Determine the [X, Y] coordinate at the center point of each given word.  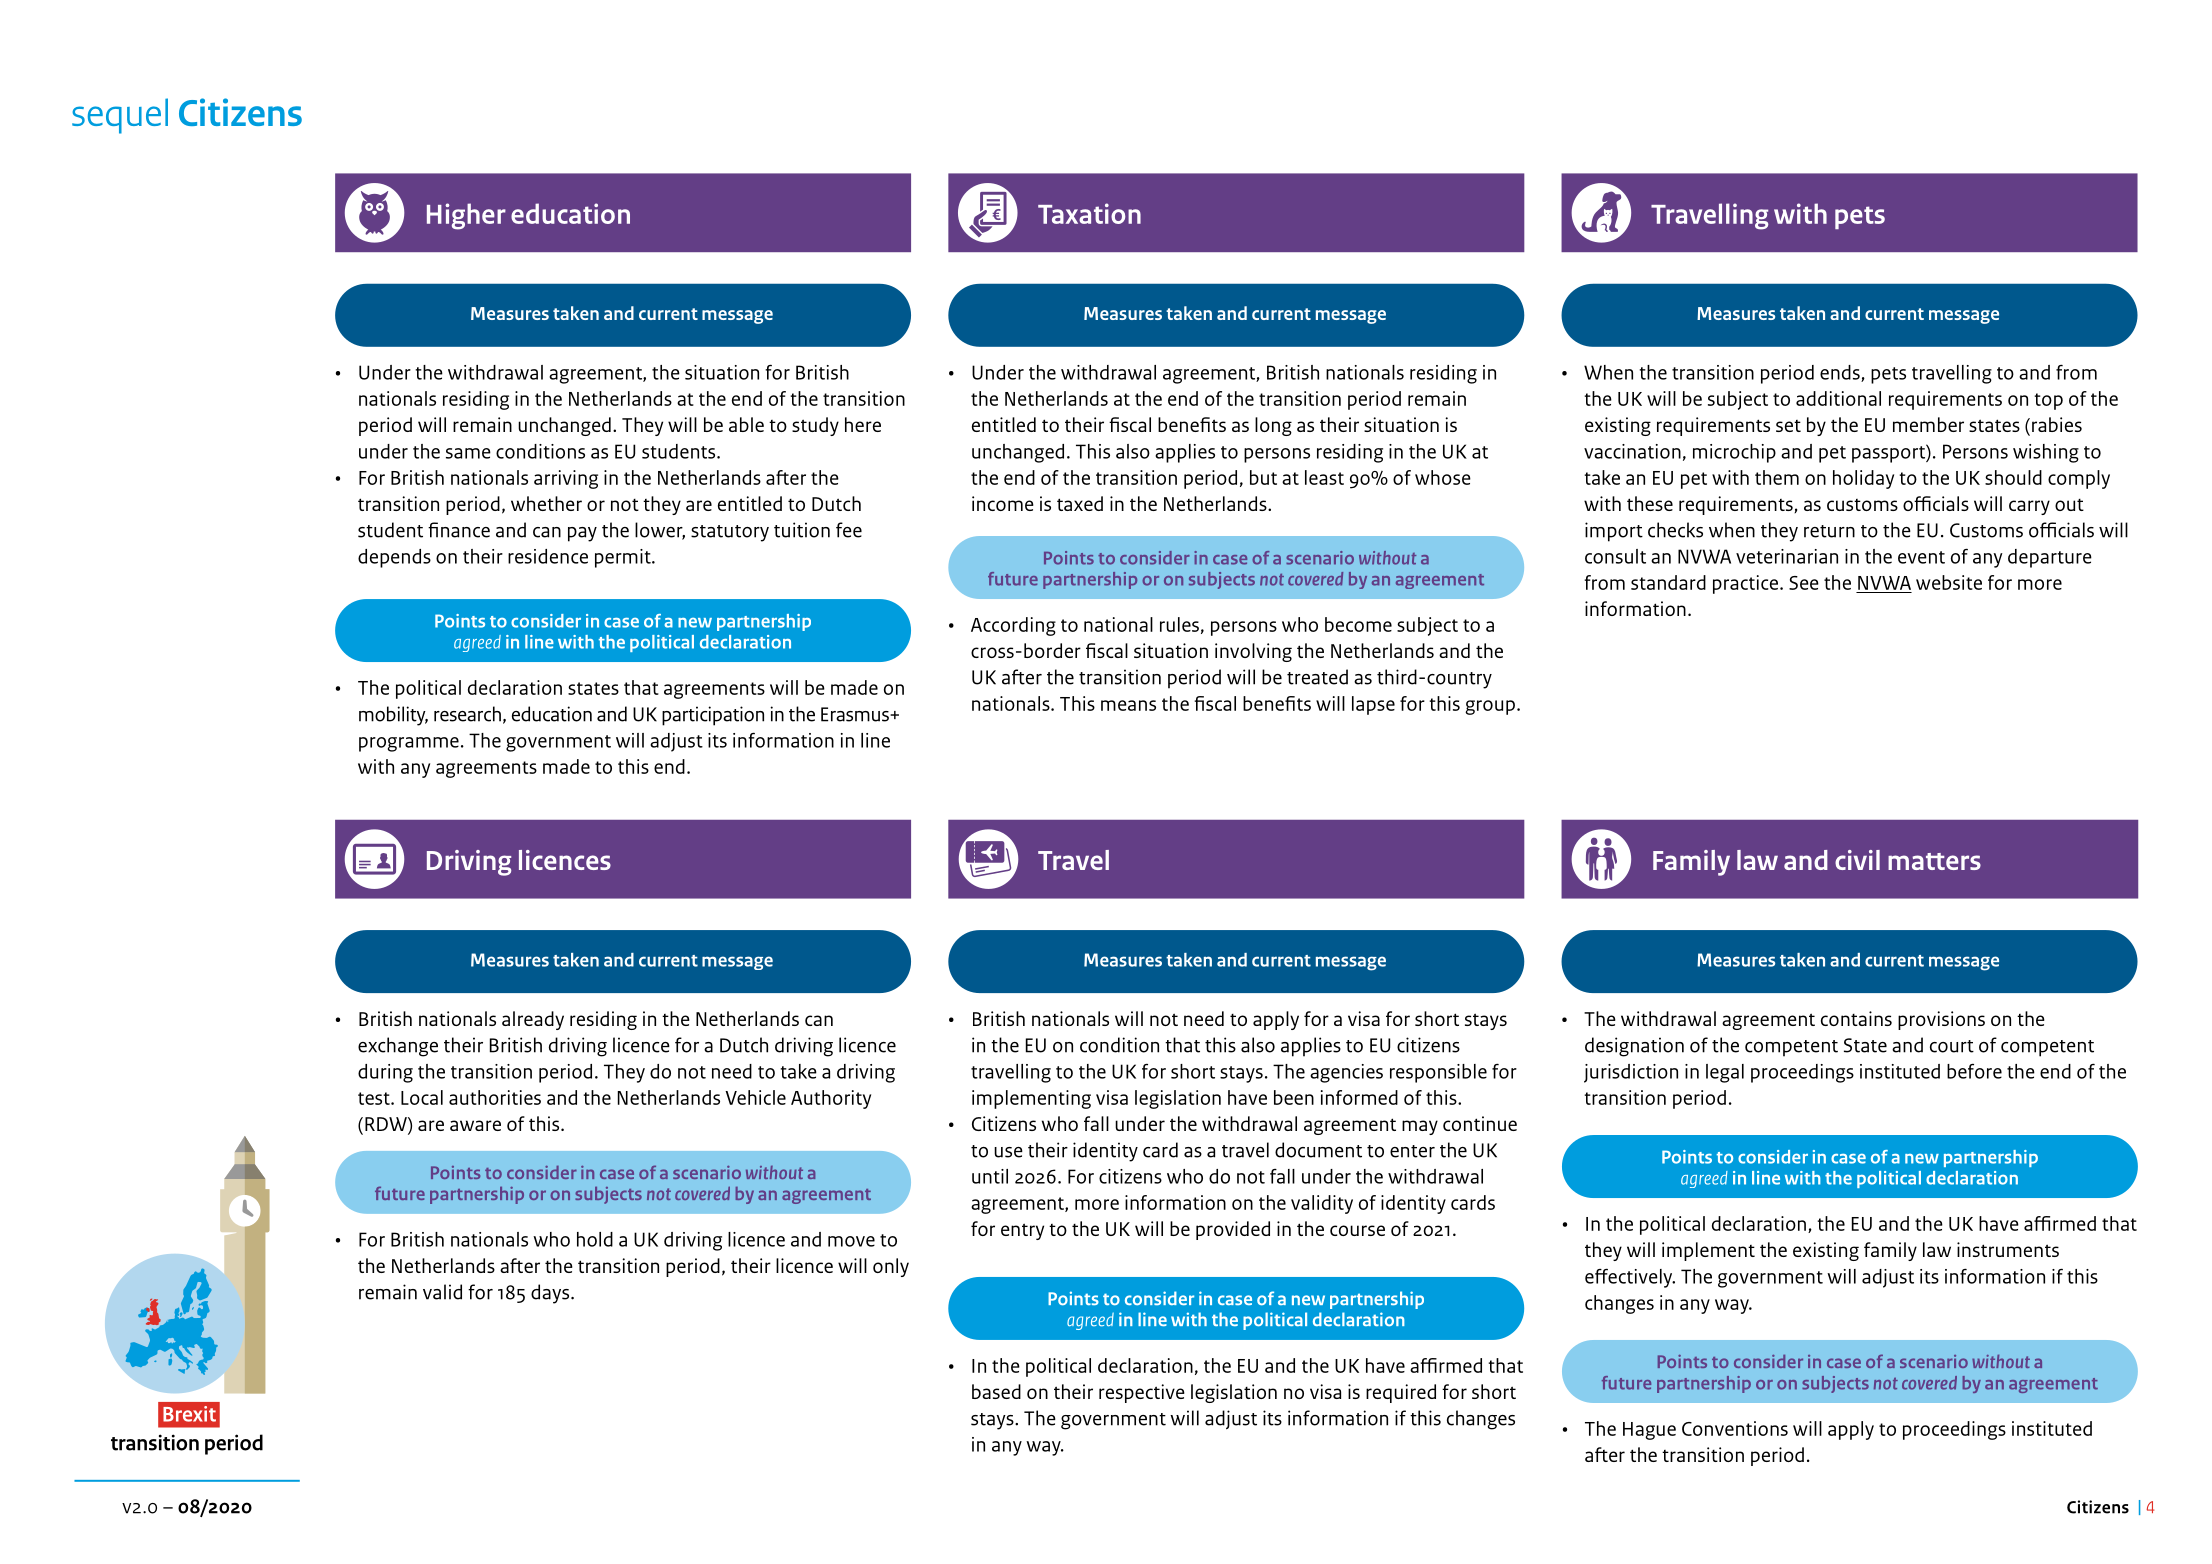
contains [1856, 1018]
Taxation [1089, 213]
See [1804, 583]
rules [1179, 624]
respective [1142, 1393]
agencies [1346, 1073]
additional [1838, 398]
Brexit [189, 1414]
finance [459, 530]
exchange [398, 1047]
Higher [466, 216]
